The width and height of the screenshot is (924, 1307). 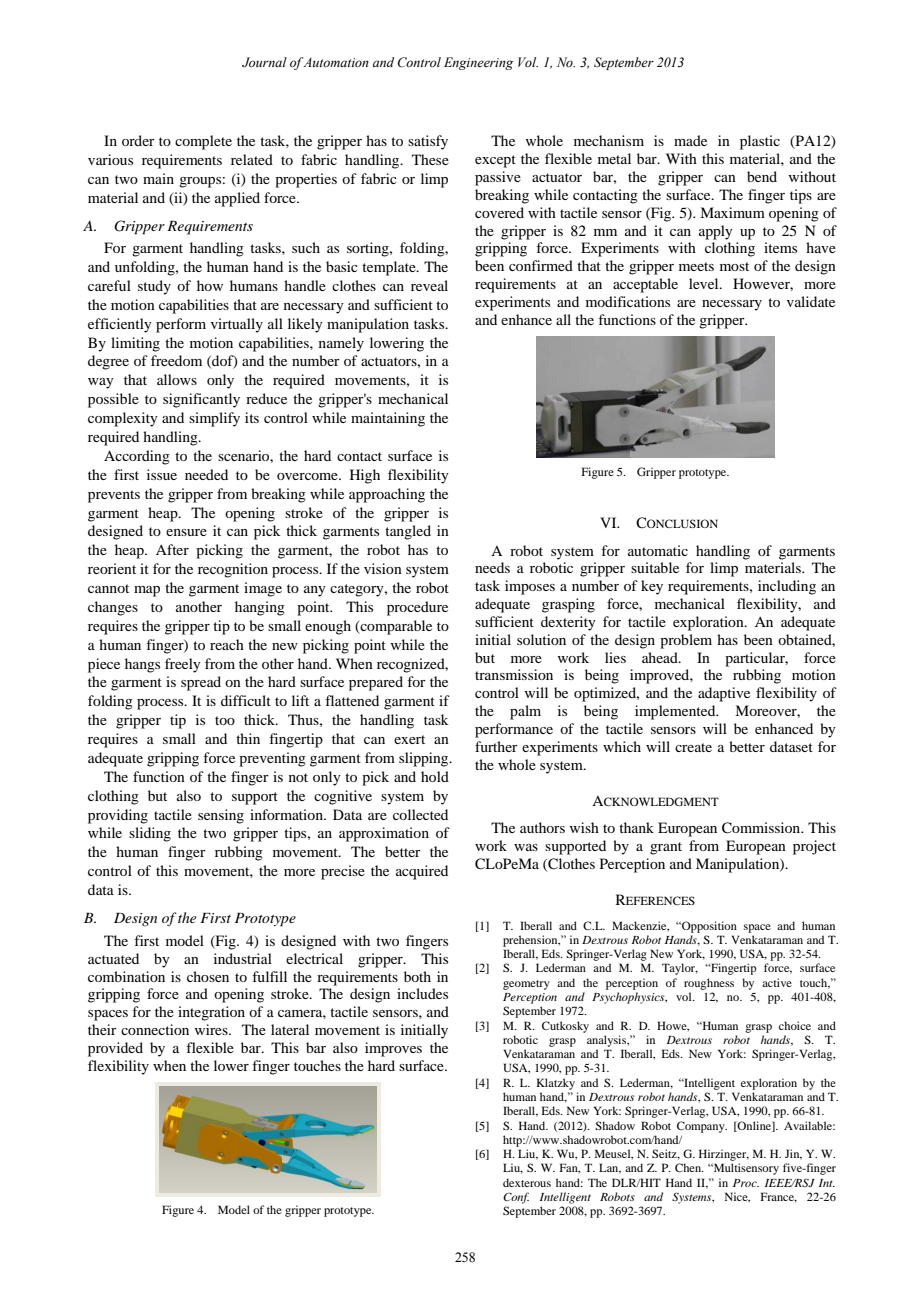 I want to click on plastic, so click(x=760, y=142).
